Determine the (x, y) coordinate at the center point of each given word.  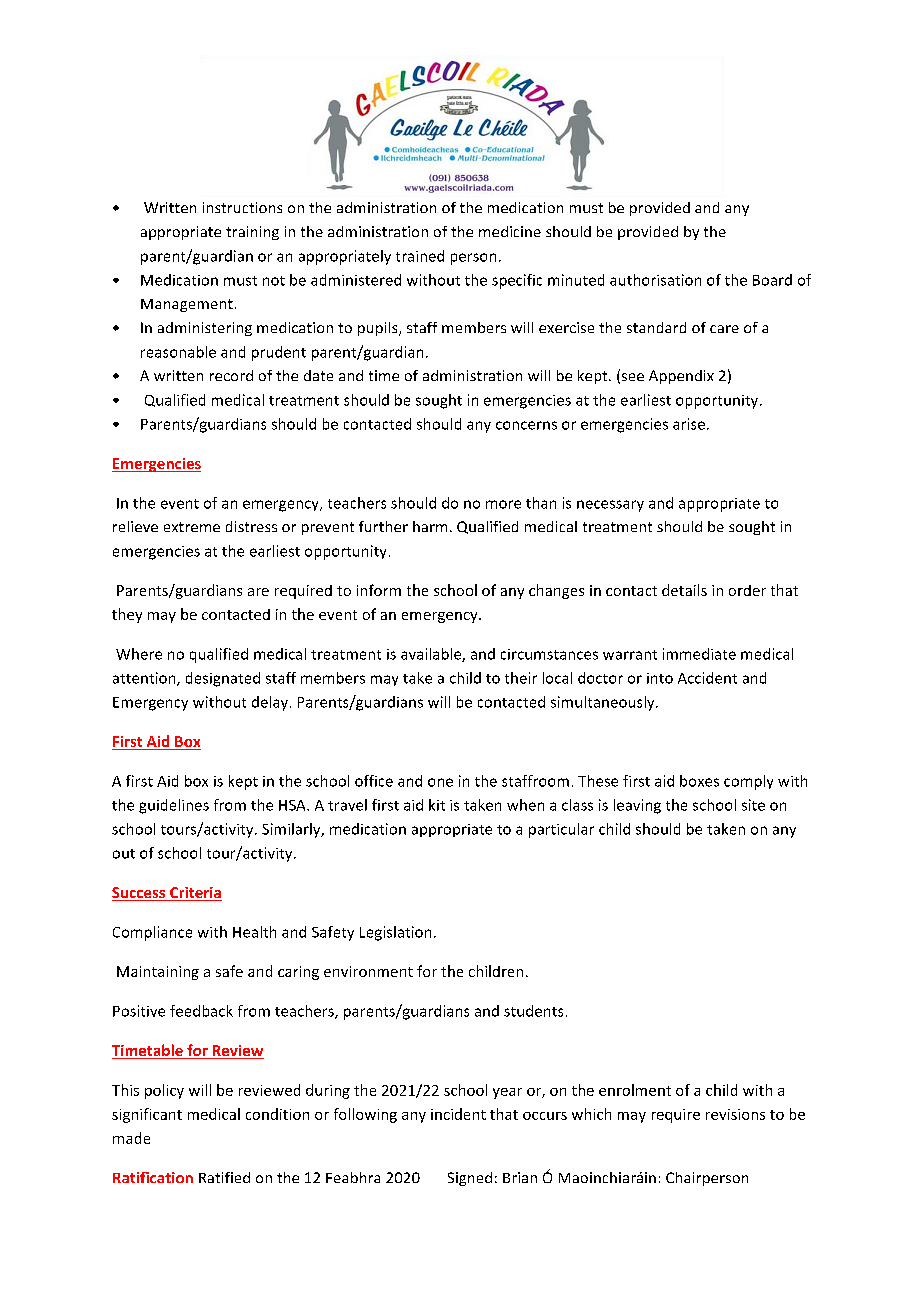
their (521, 678)
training (252, 233)
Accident (707, 678)
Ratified (224, 1177)
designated (223, 679)
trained (420, 256)
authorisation (655, 280)
